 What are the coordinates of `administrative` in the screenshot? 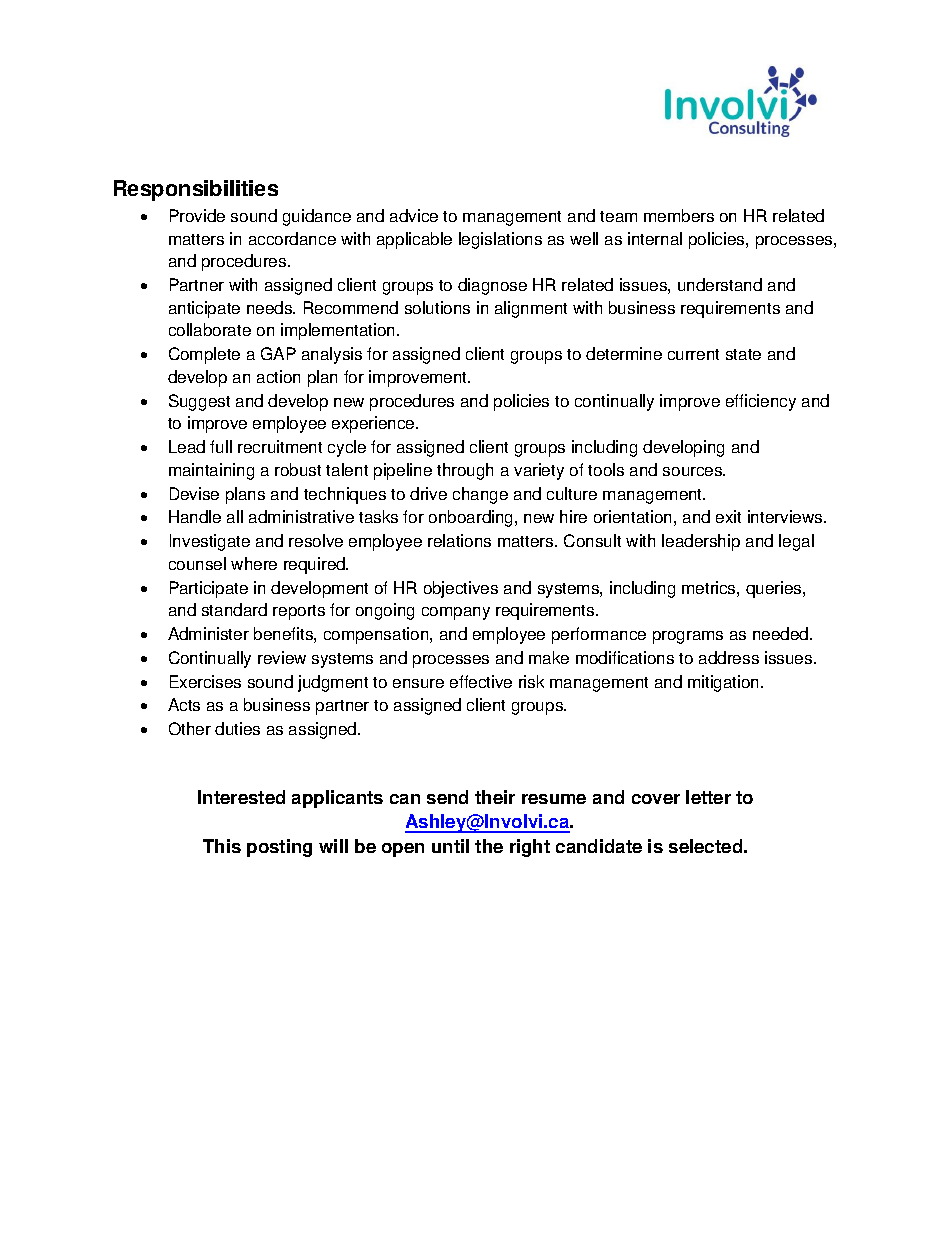 It's located at (301, 516).
